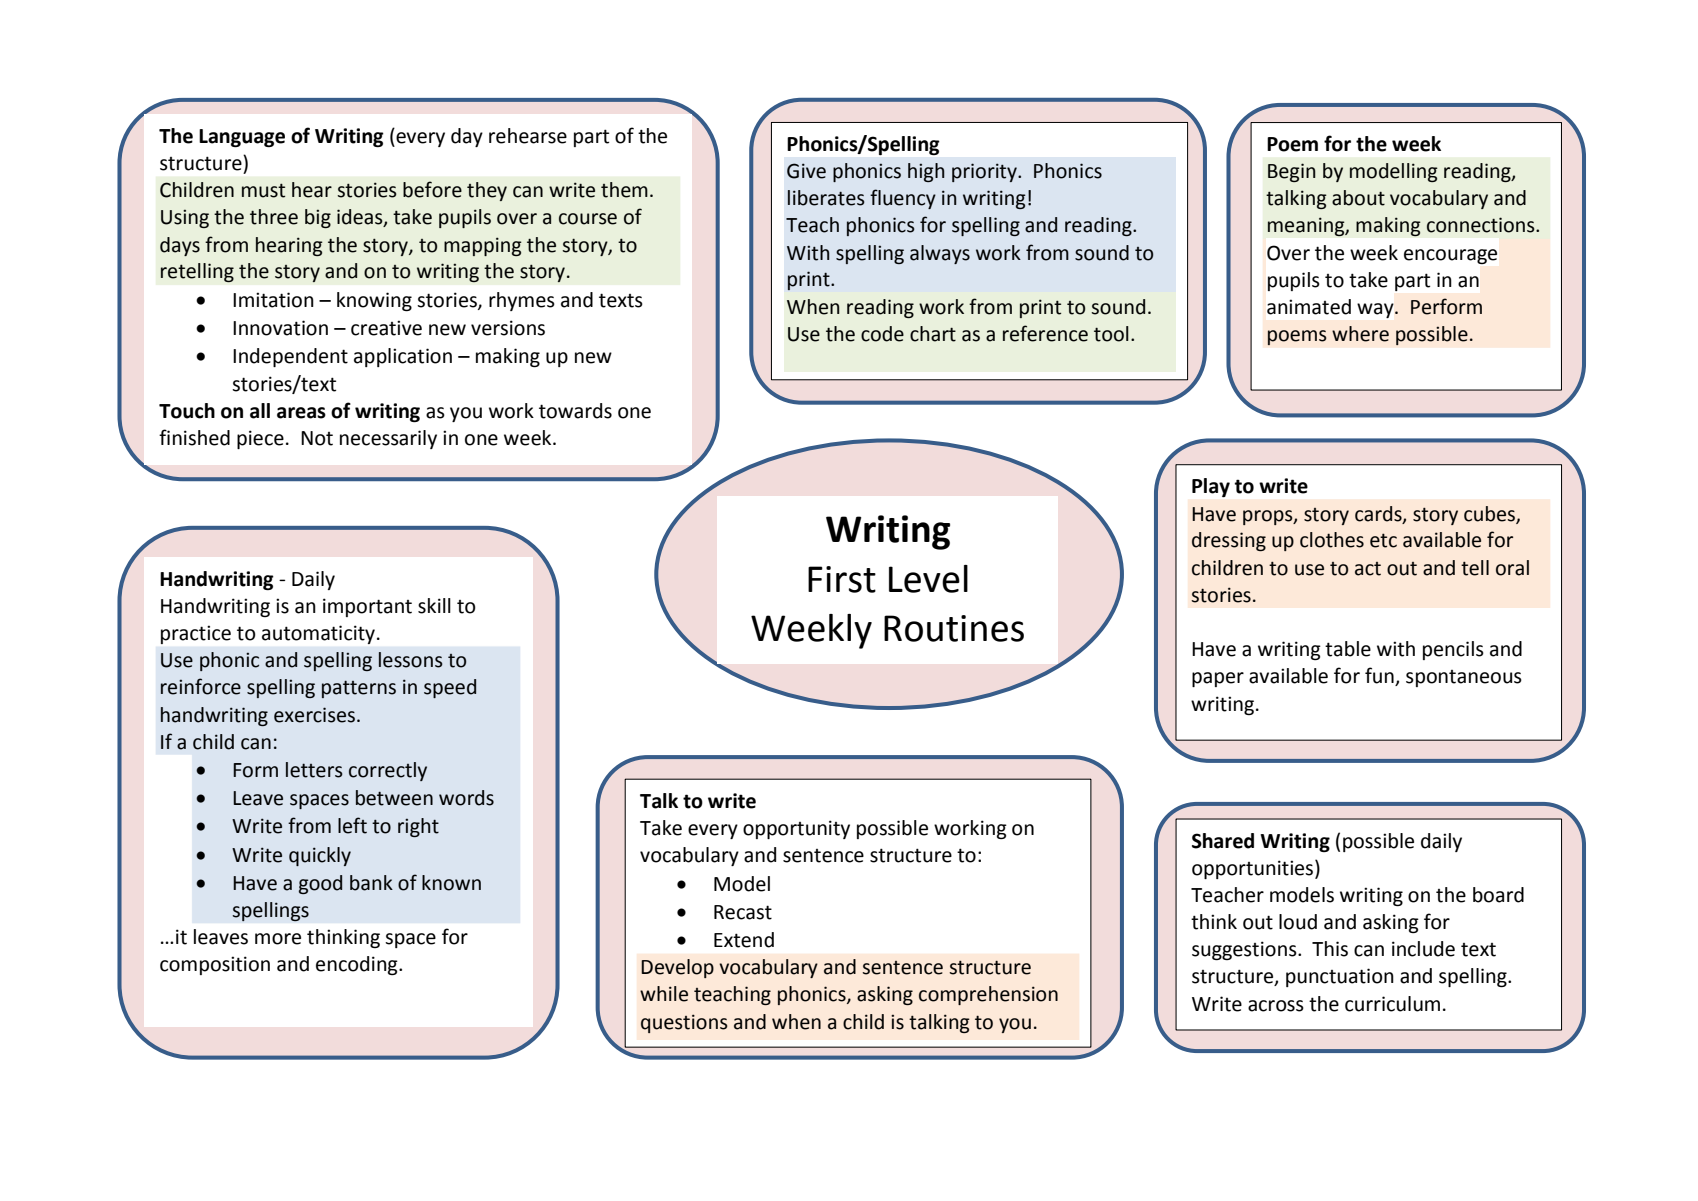 Image resolution: width=1698 pixels, height=1201 pixels. Describe the element at coordinates (806, 171) in the image. I see `Give` at that location.
